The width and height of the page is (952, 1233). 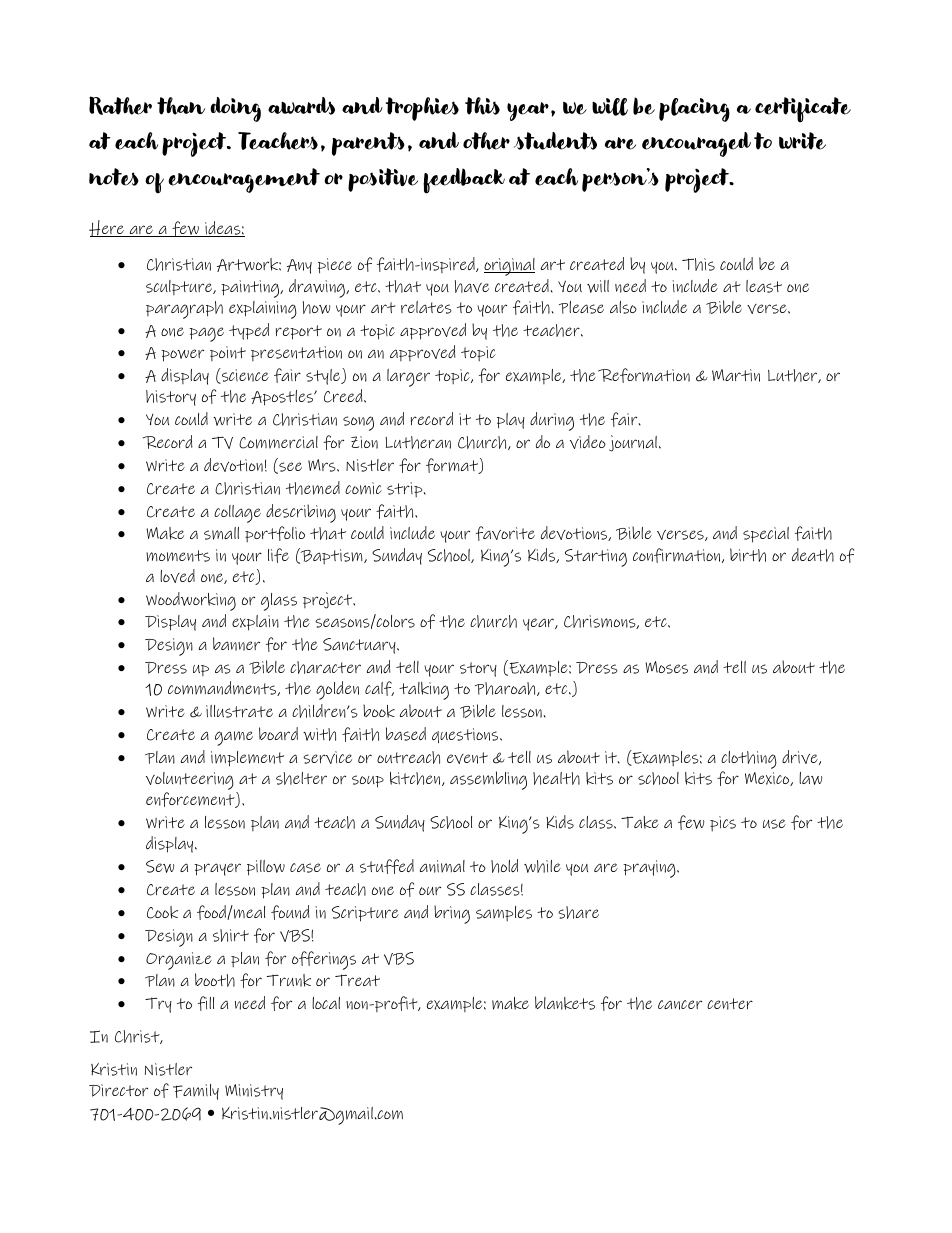 I want to click on birth, so click(x=748, y=555).
